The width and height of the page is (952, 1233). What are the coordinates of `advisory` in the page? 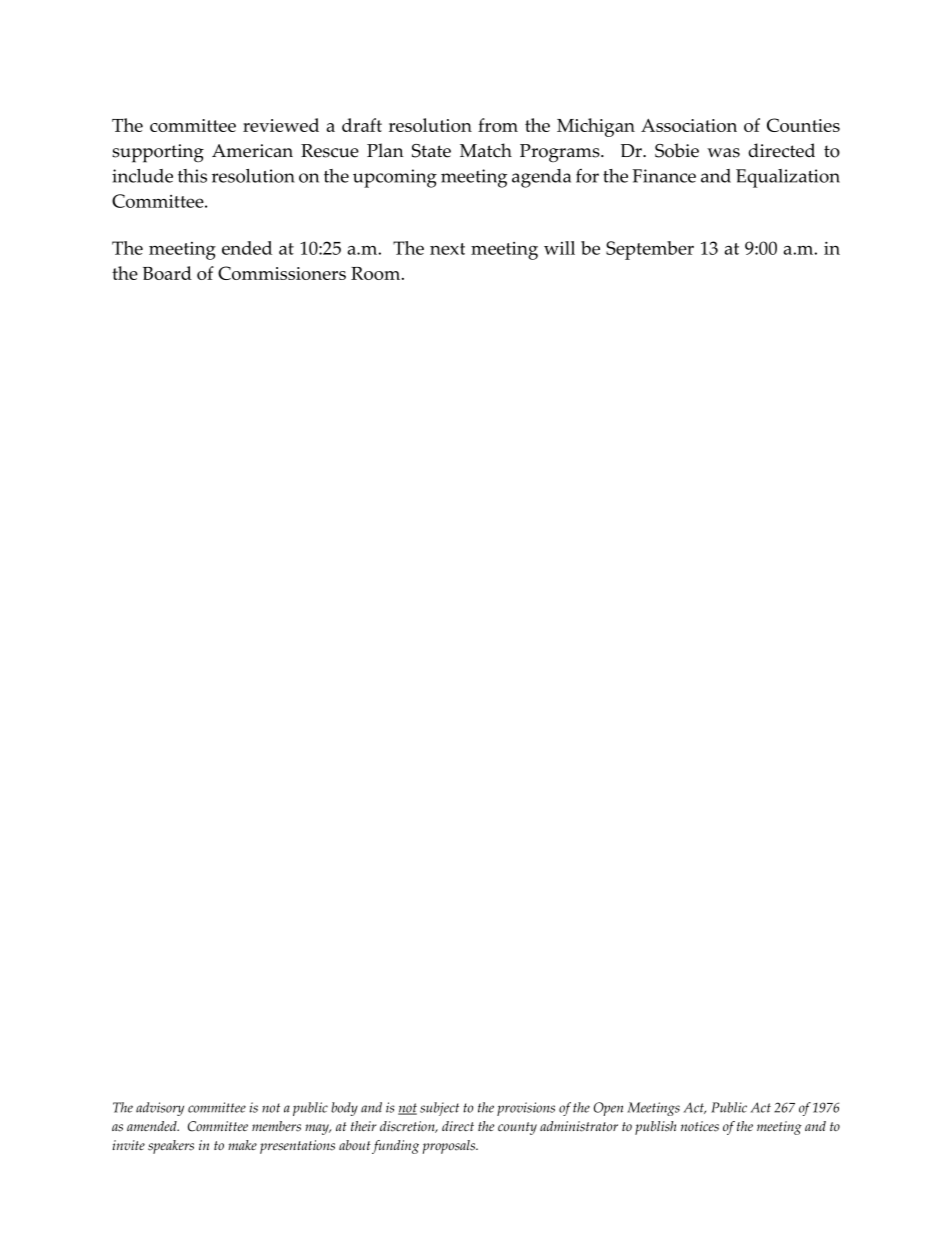 It's located at (160, 1109).
